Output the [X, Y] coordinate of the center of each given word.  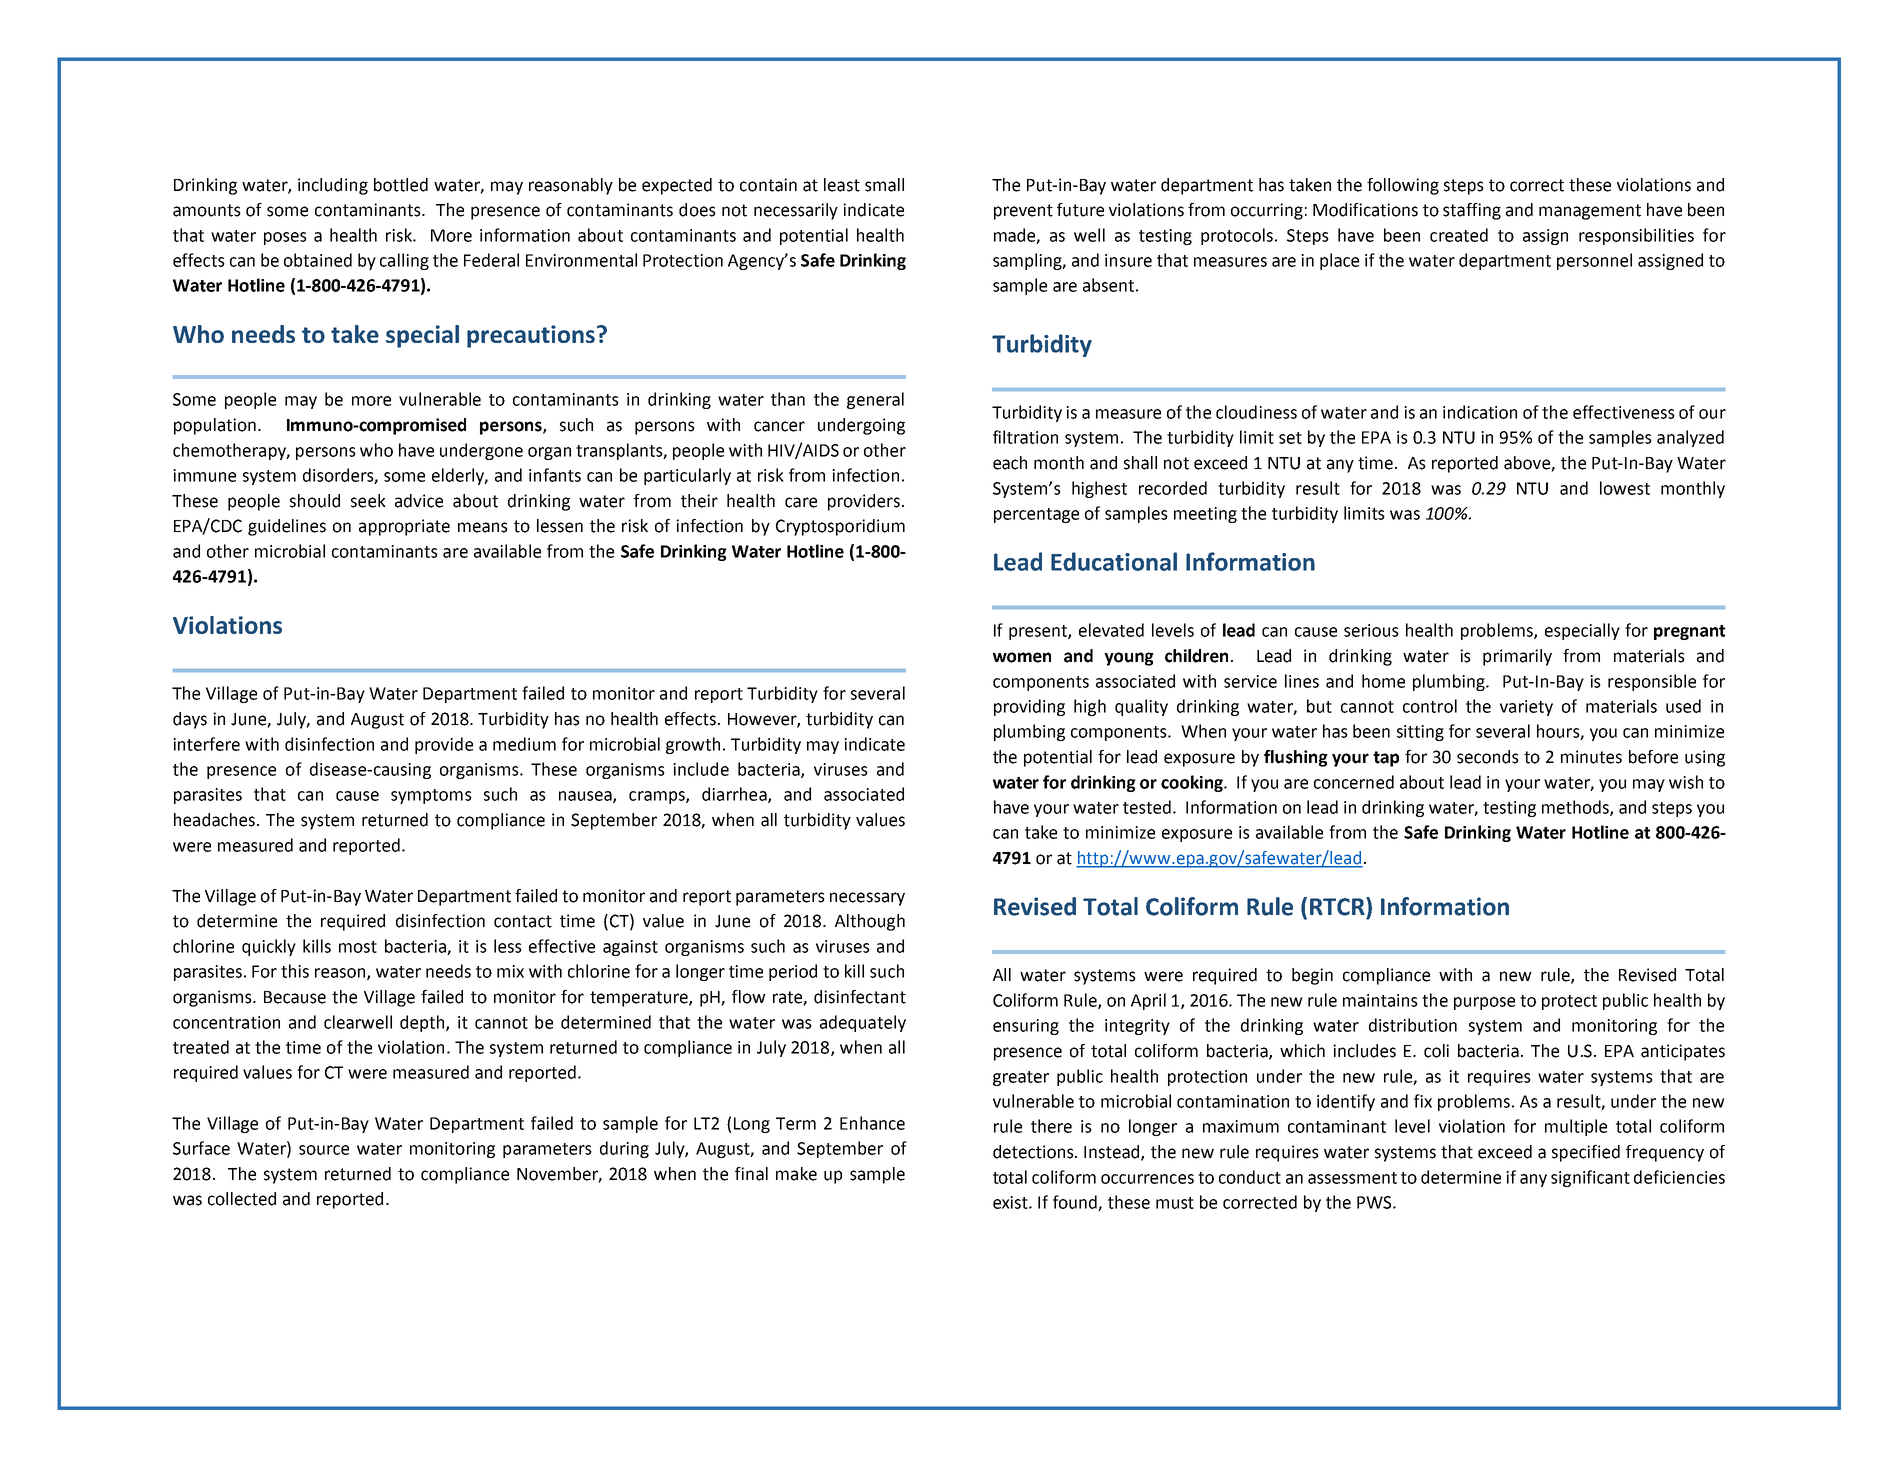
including [333, 186]
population [215, 426]
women [1022, 657]
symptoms [431, 796]
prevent [1023, 212]
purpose [1484, 1003]
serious [1371, 630]
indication [1480, 412]
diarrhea [735, 795]
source [324, 1150]
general [875, 400]
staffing [1472, 211]
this [295, 971]
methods [1576, 808]
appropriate [404, 527]
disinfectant [860, 997]
